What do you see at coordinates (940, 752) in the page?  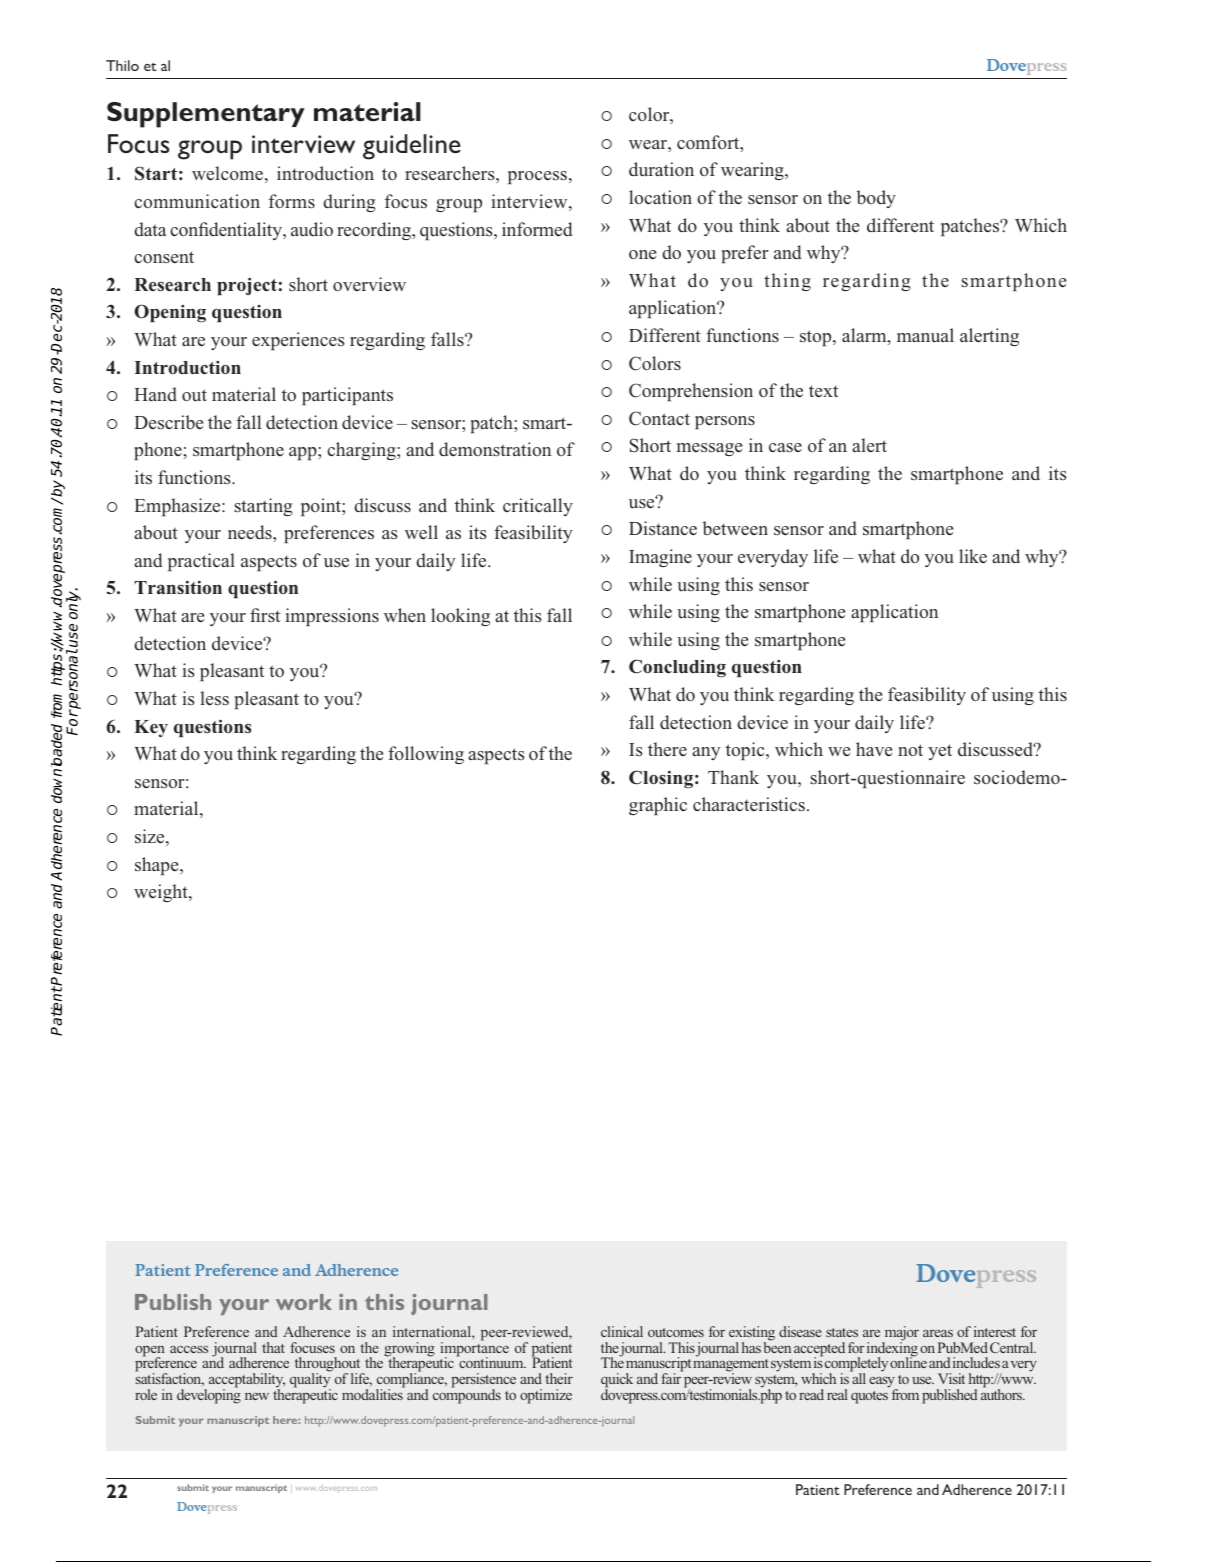 I see `yet` at bounding box center [940, 752].
